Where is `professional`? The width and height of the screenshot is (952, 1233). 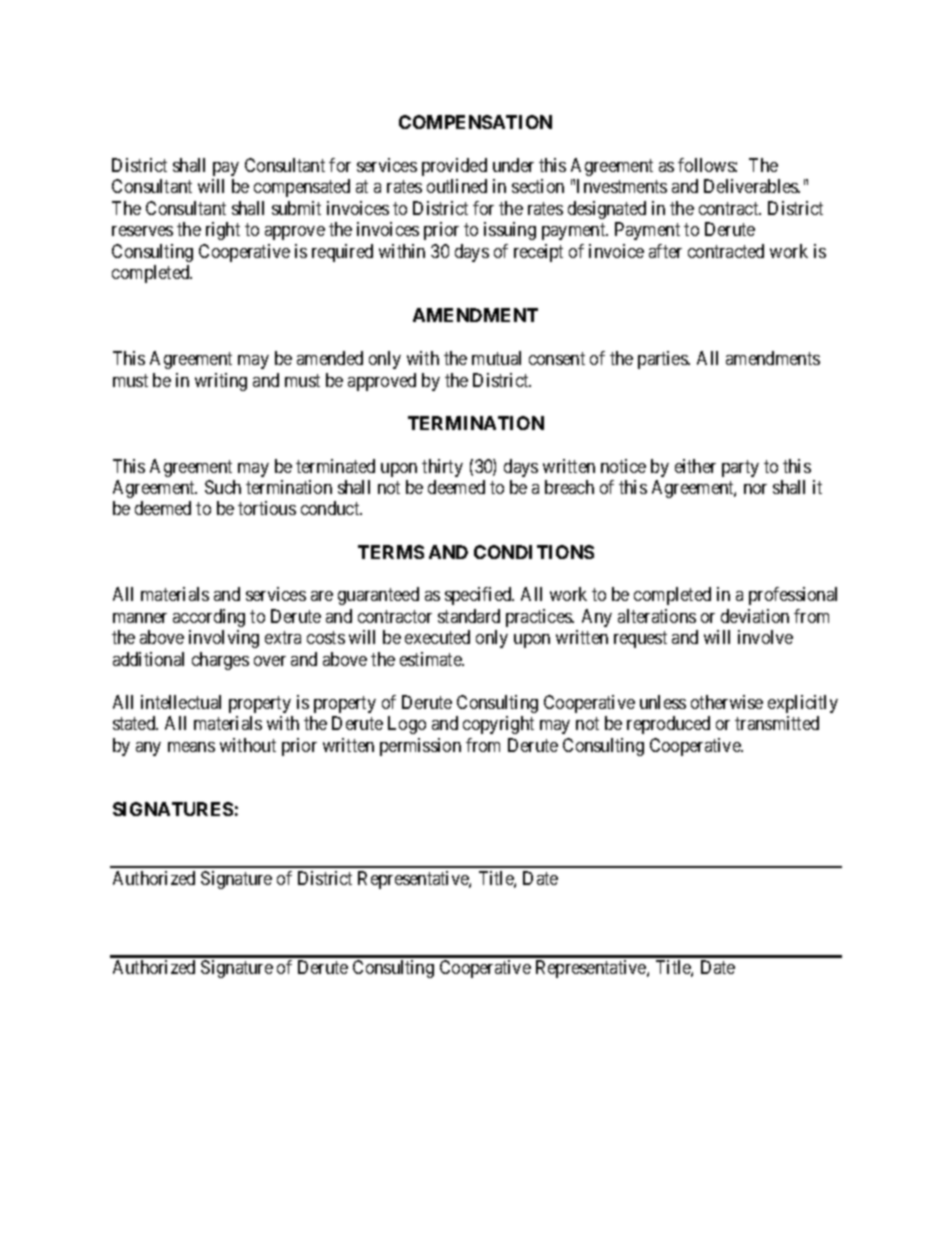 professional is located at coordinates (793, 596).
